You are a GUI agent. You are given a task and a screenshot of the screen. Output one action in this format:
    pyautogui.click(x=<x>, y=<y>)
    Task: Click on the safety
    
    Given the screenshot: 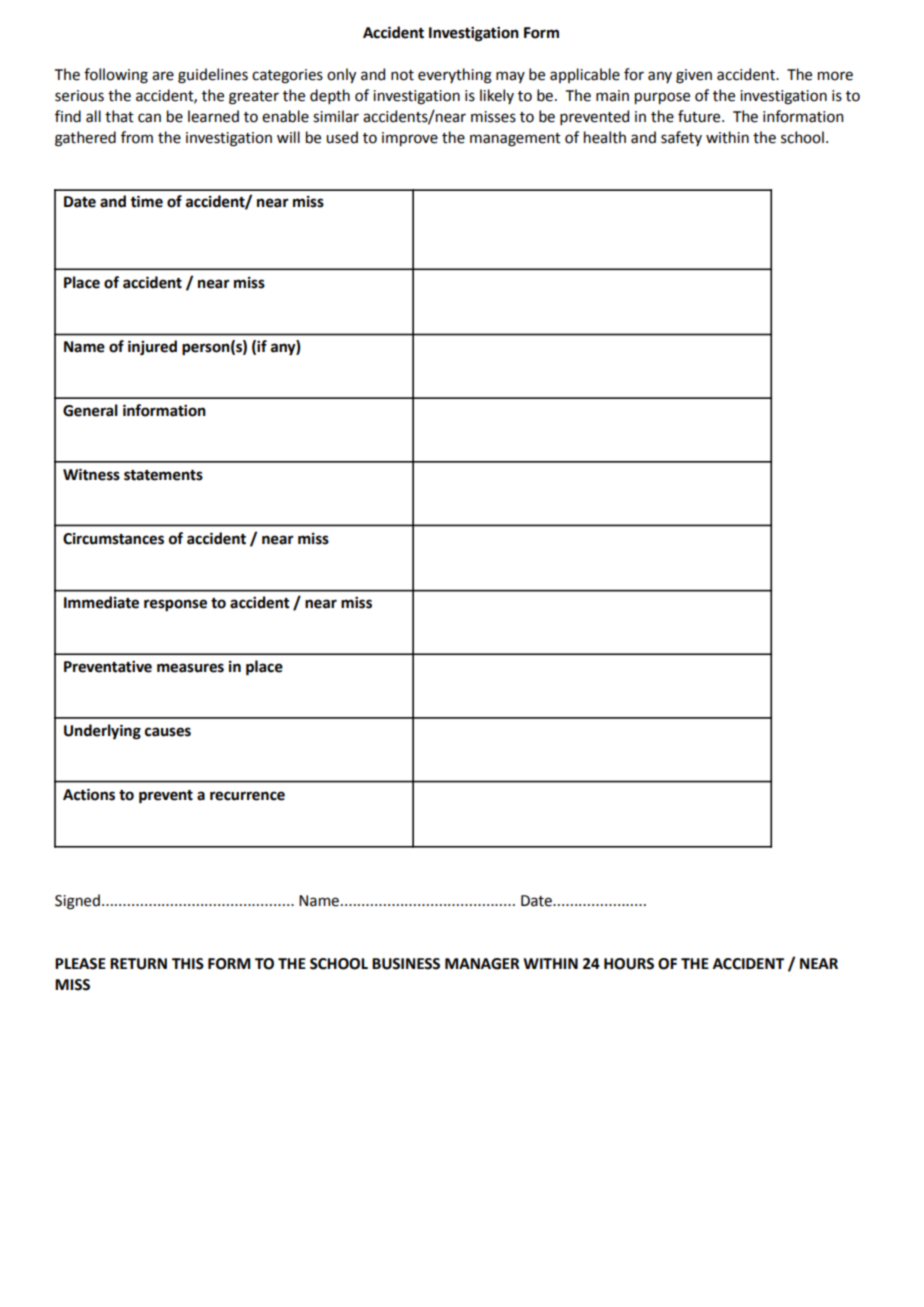 What is the action you would take?
    pyautogui.click(x=681, y=138)
